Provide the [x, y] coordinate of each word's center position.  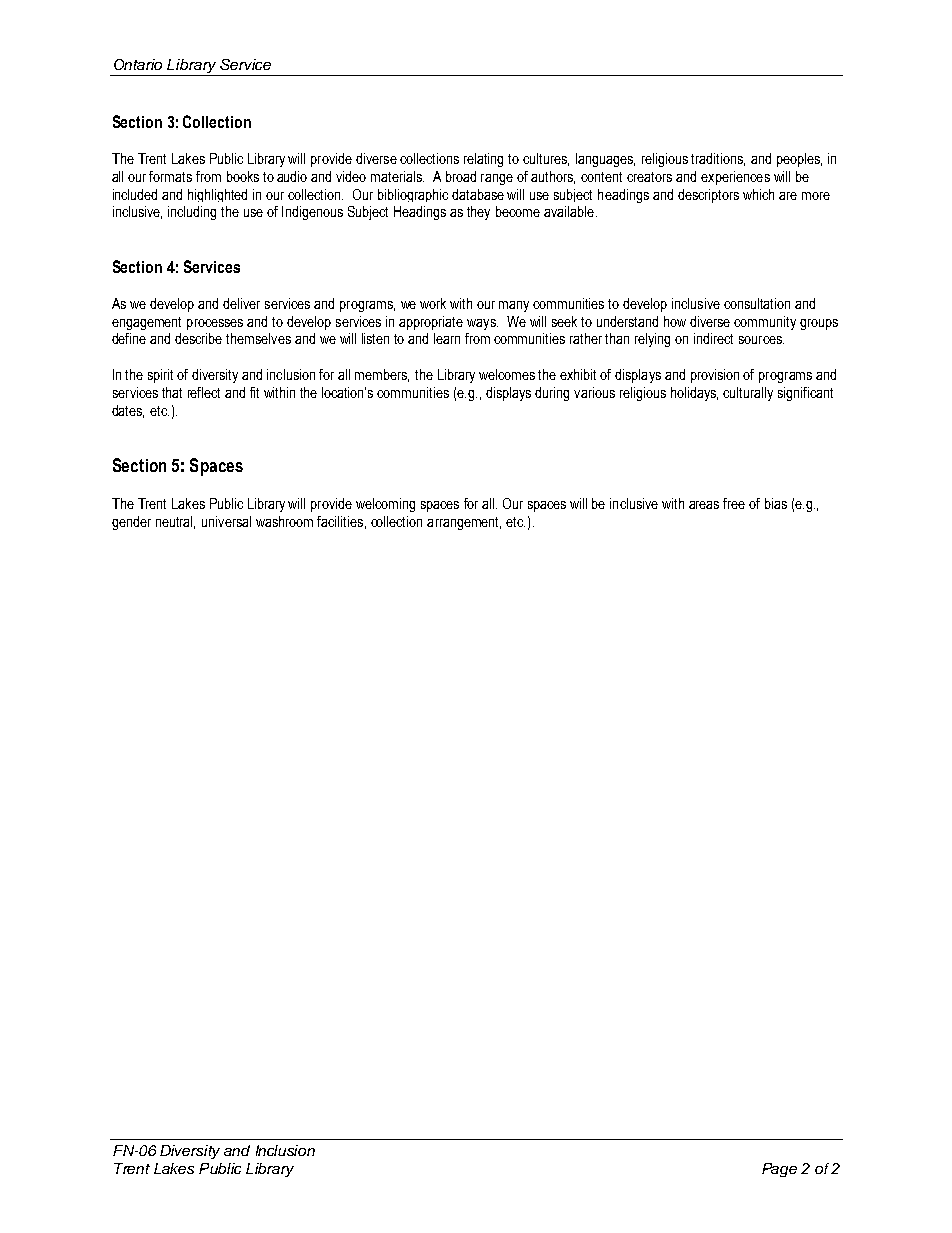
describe [198, 338]
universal [226, 521]
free [734, 503]
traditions [718, 159]
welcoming [385, 505]
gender [131, 523]
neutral [175, 522]
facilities [340, 521]
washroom [284, 521]
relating [483, 160]
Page [779, 1170]
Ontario [138, 64]
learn [447, 338]
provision [715, 376]
